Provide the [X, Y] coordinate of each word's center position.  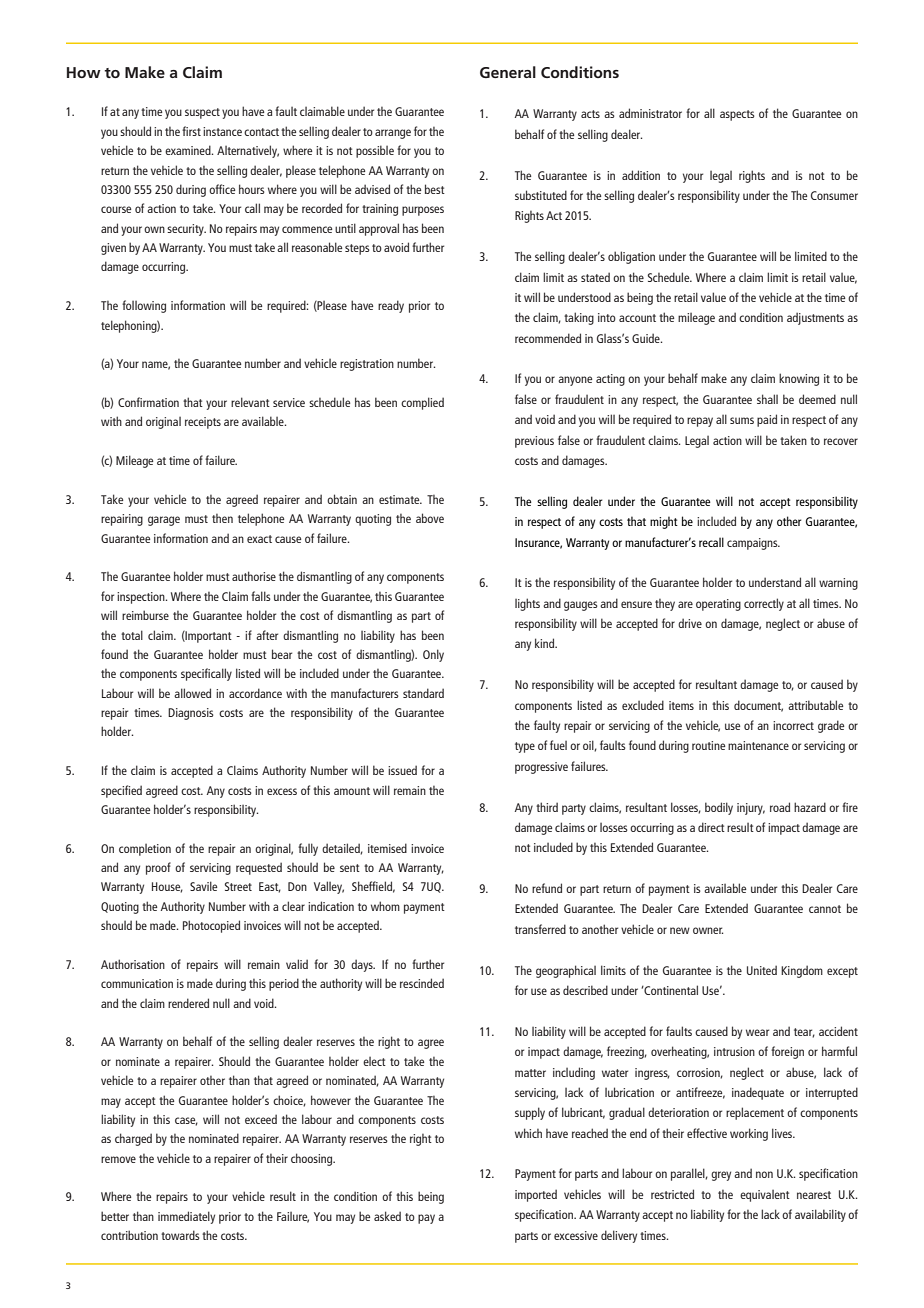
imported [536, 1195]
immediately [186, 1217]
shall [767, 399]
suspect [202, 113]
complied [422, 403]
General [508, 72]
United [762, 970]
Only [433, 655]
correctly [764, 604]
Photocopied [211, 926]
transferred [540, 929]
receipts [203, 423]
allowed [192, 693]
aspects [737, 115]
